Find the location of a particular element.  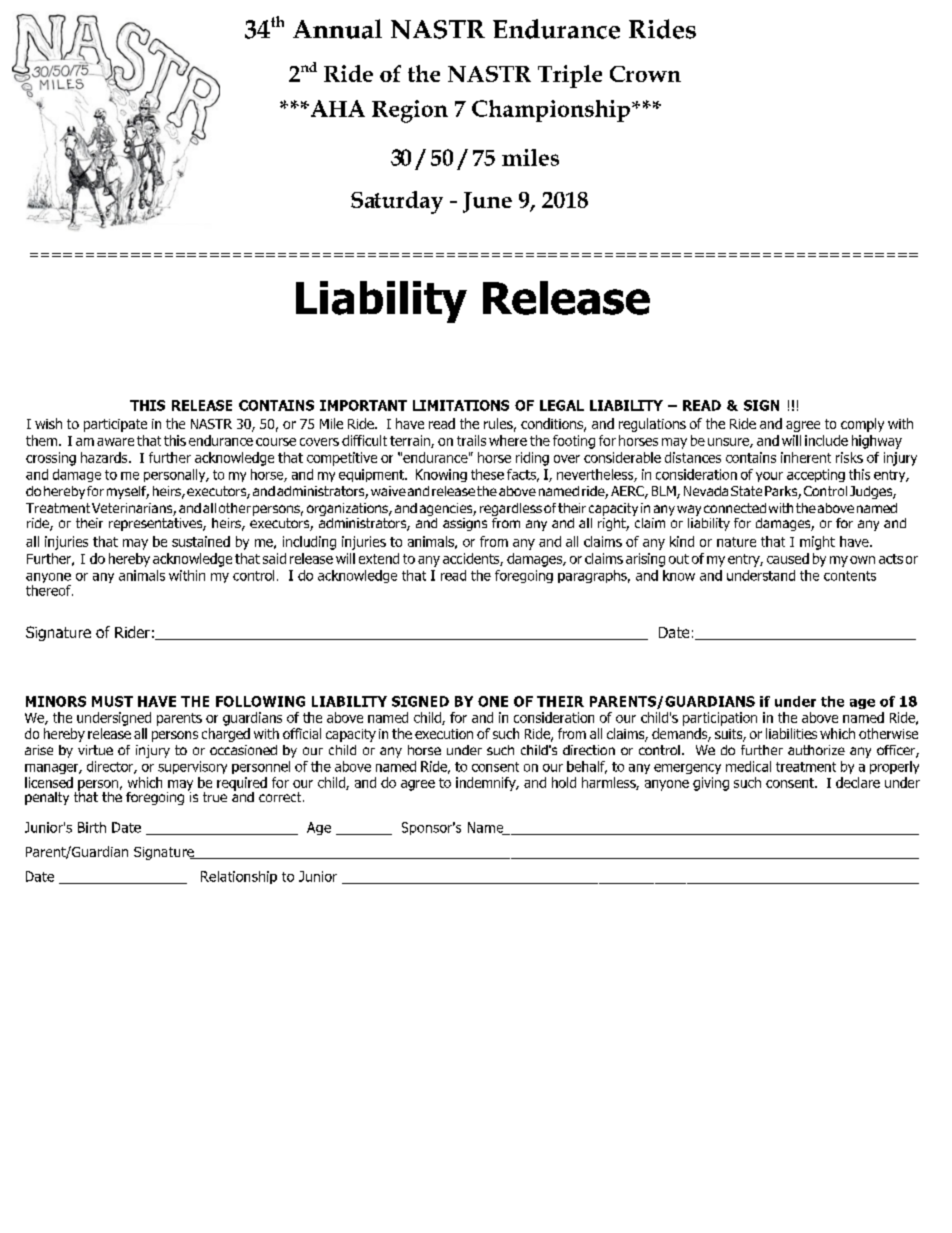

June is located at coordinates (487, 202).
